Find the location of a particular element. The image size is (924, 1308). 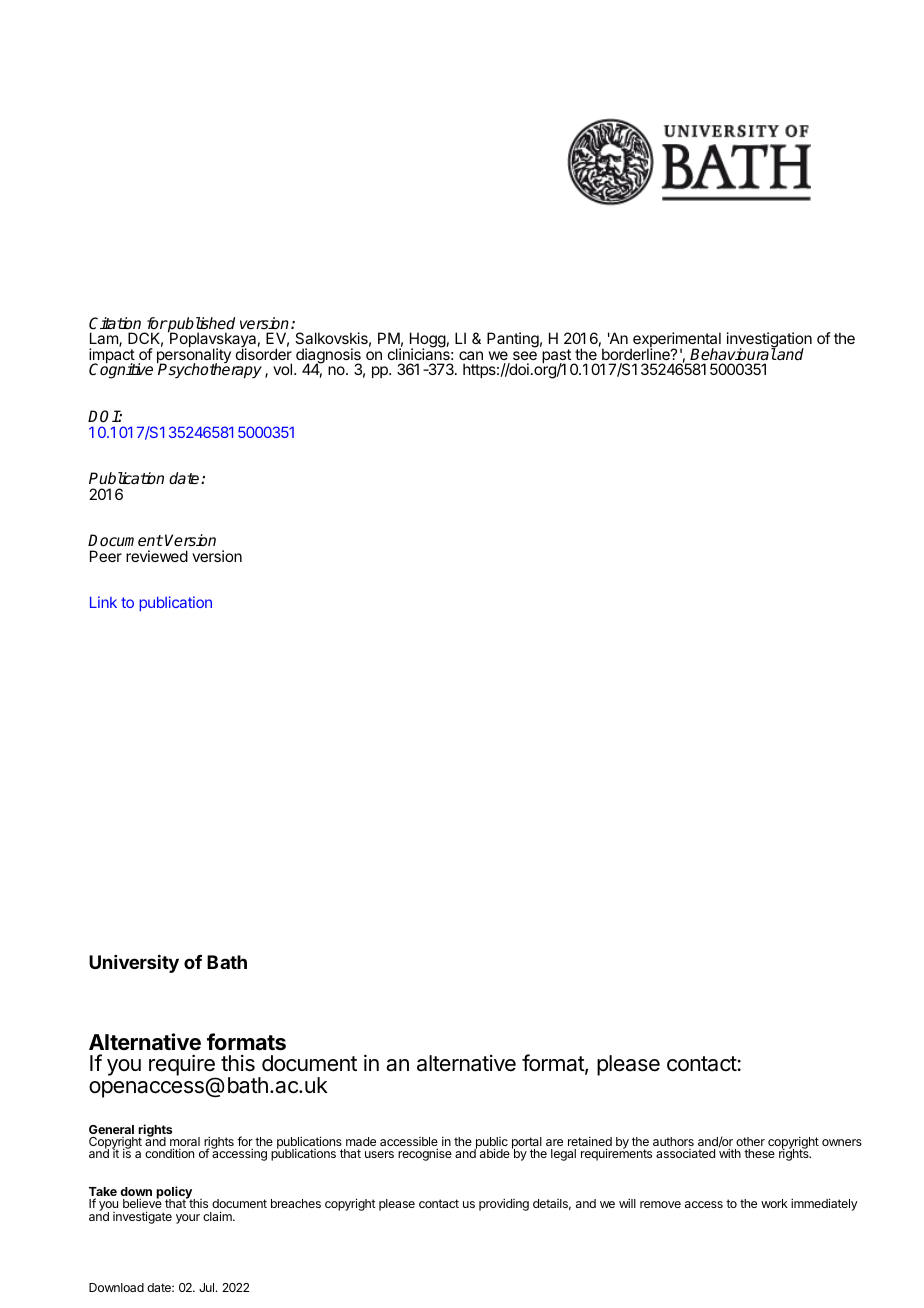

providing is located at coordinates (504, 1204).
